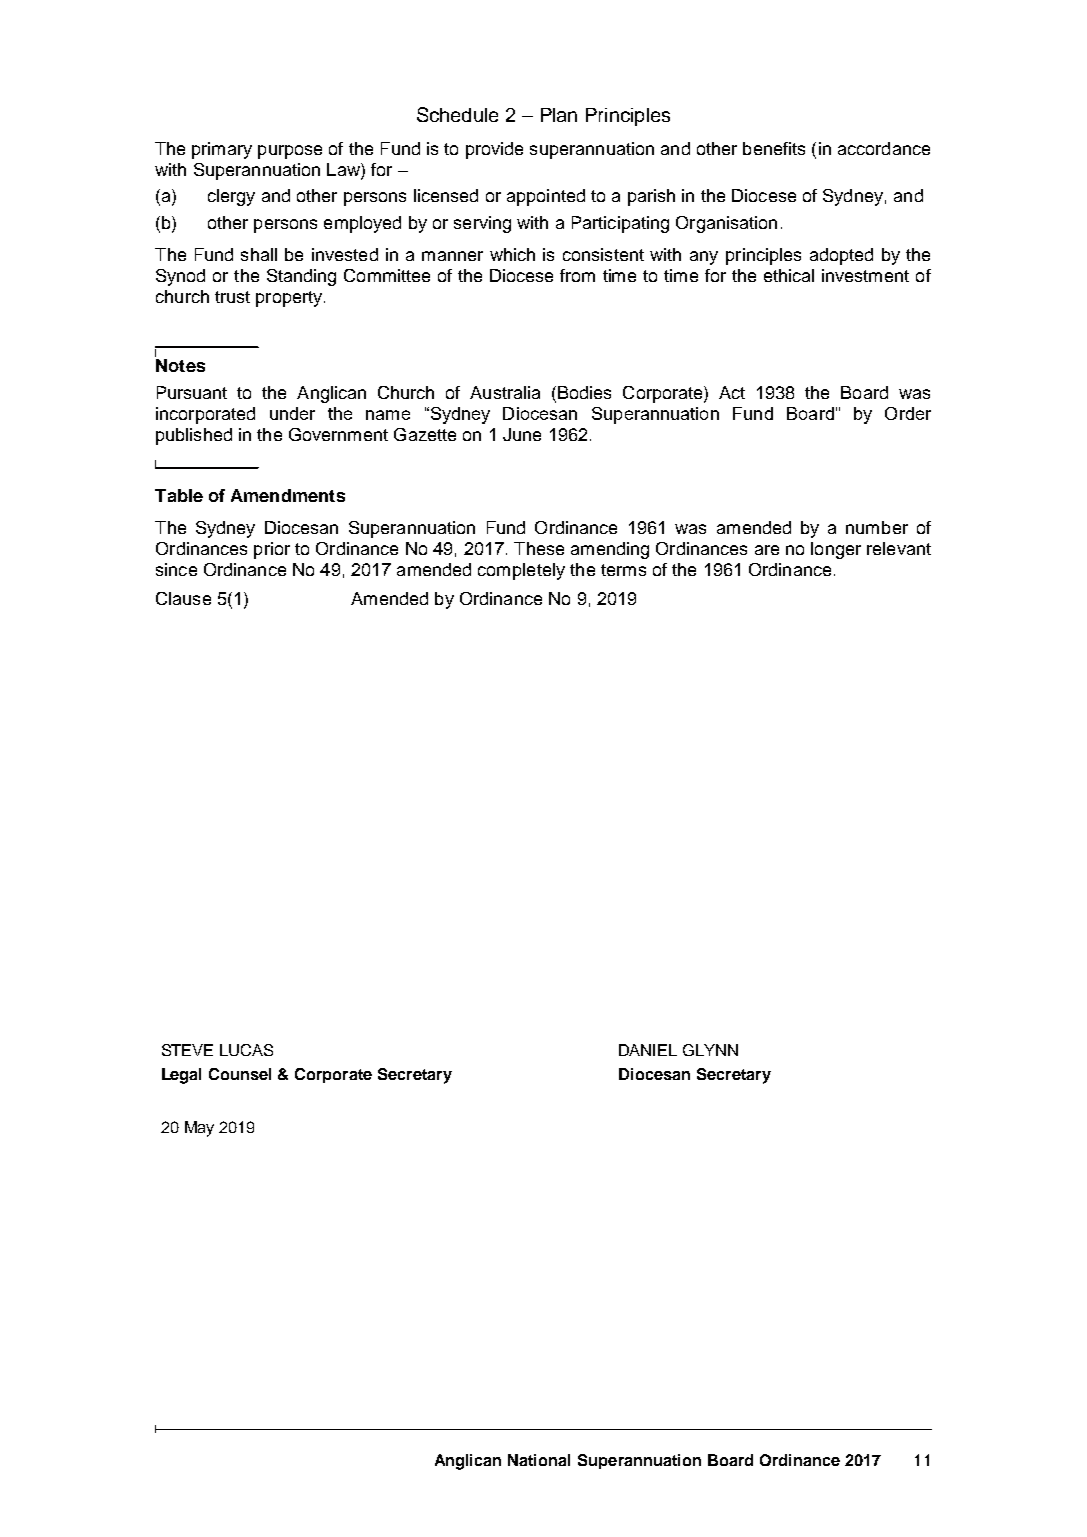 Image resolution: width=1087 pixels, height=1537 pixels. I want to click on longer, so click(836, 550).
